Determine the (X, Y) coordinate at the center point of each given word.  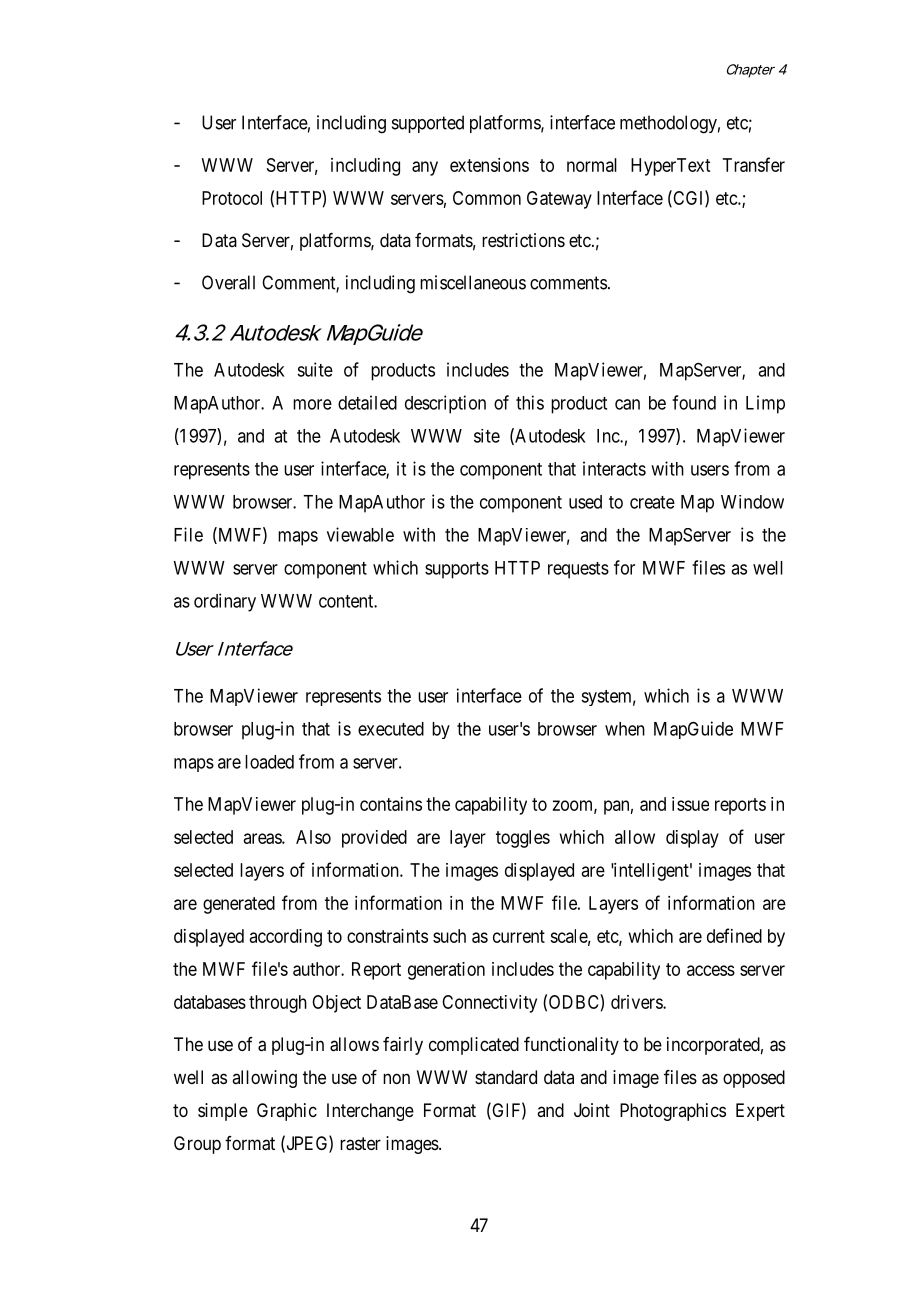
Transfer (754, 164)
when (625, 729)
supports (457, 570)
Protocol (232, 198)
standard (506, 1077)
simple (223, 1112)
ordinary (225, 602)
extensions (489, 165)
